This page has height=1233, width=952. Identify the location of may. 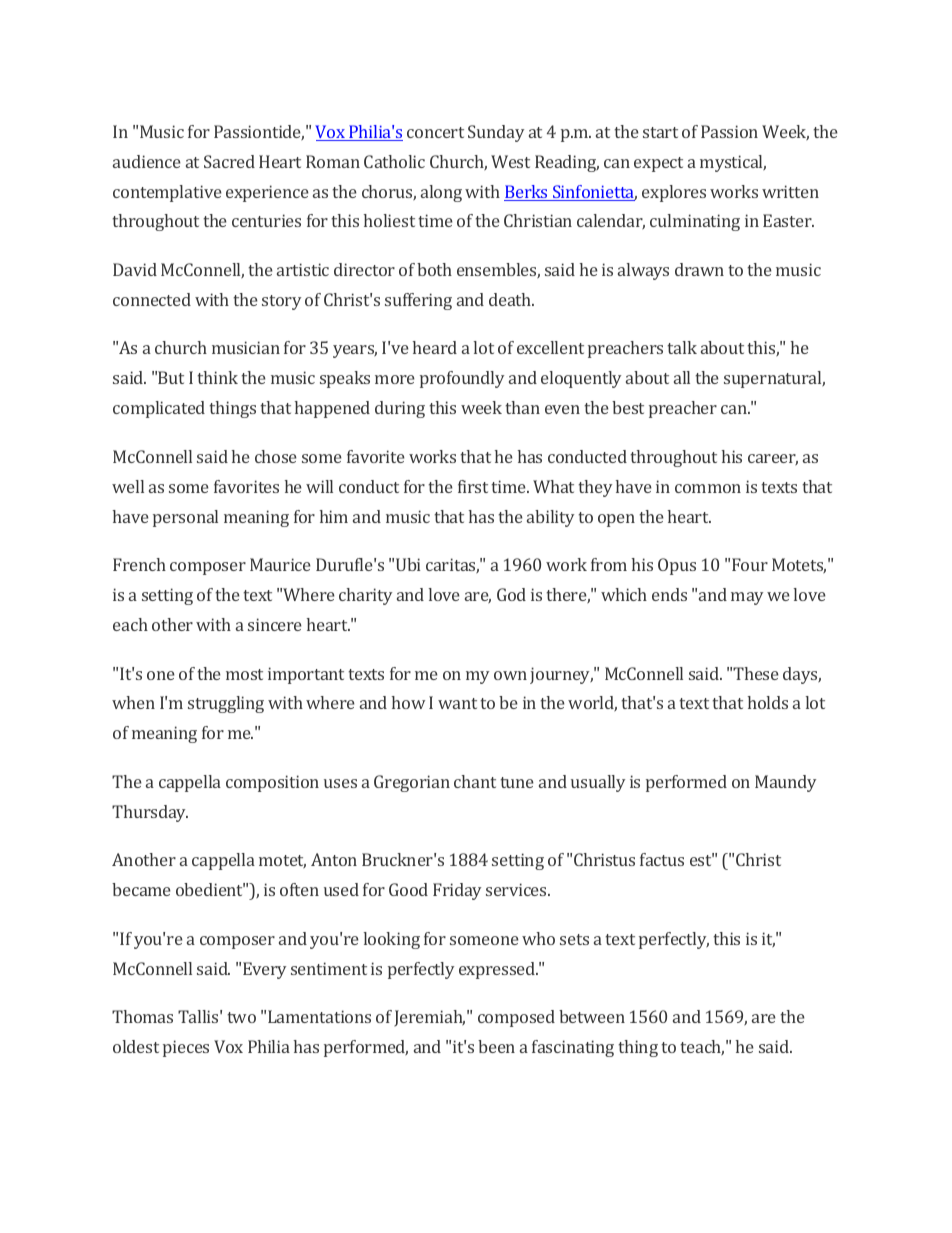
(747, 598).
